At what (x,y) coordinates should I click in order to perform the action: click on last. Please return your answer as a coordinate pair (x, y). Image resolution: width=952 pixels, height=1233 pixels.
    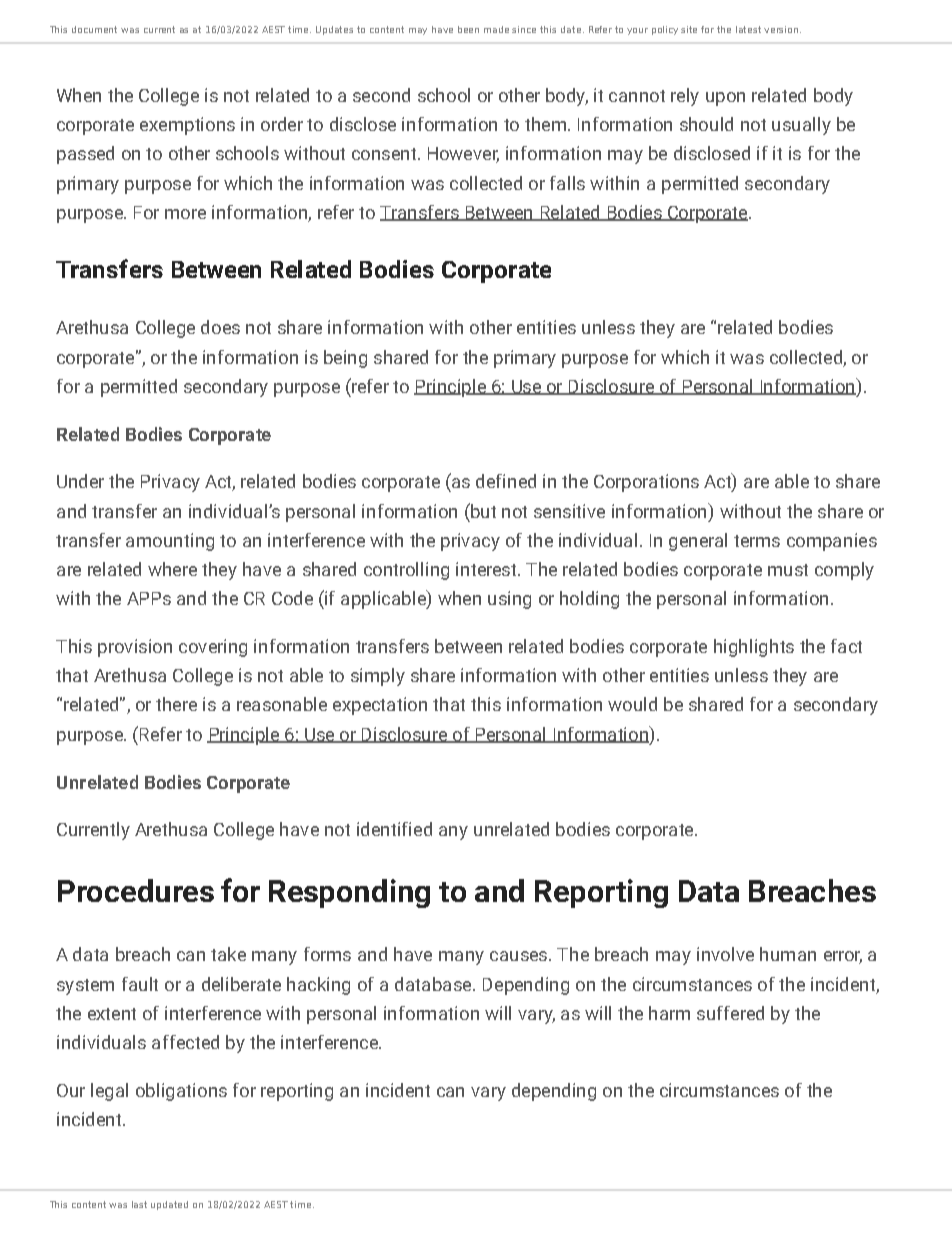
    Looking at the image, I should click on (139, 1204).
